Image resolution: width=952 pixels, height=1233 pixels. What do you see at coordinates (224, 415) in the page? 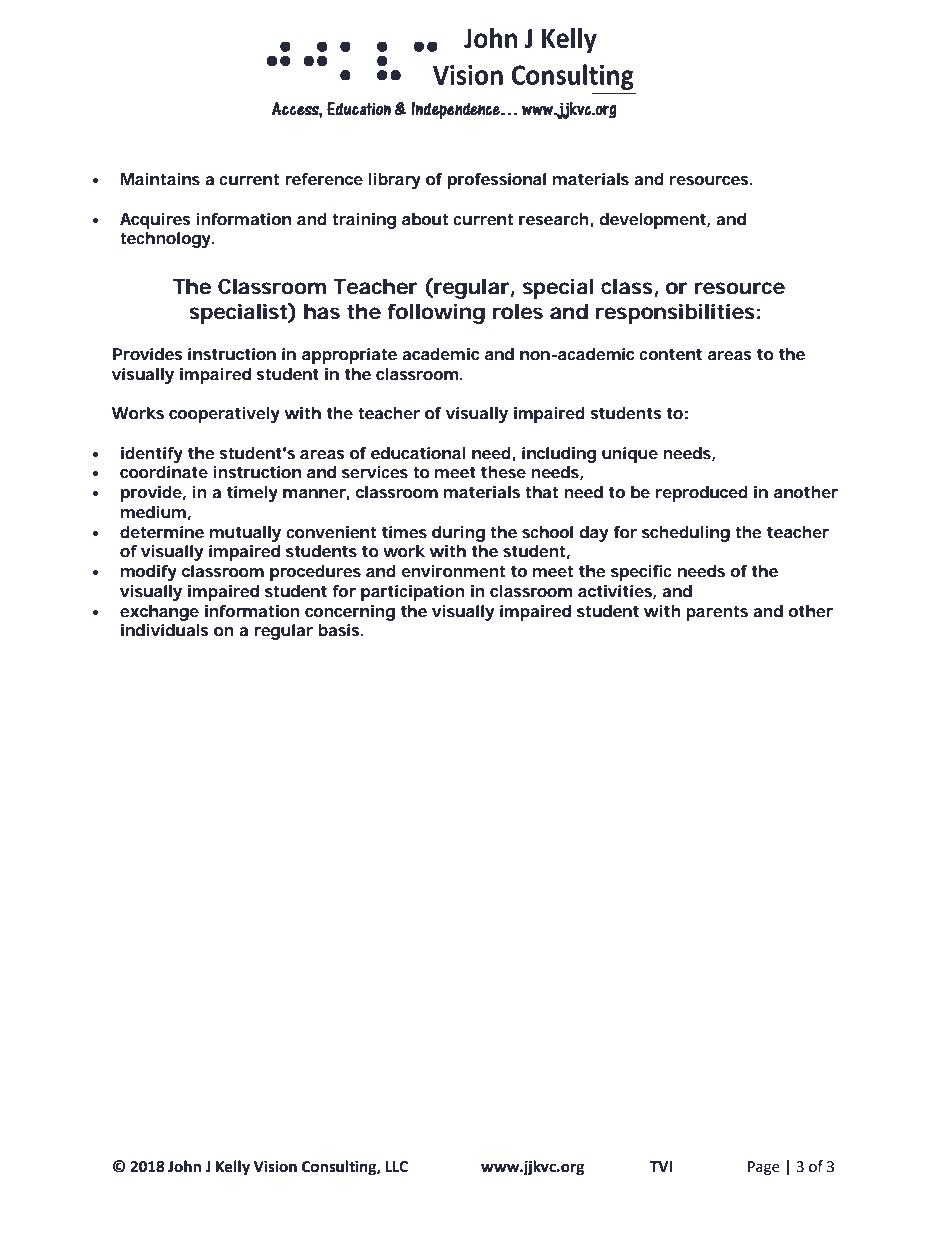
I see `cooperatively` at bounding box center [224, 415].
